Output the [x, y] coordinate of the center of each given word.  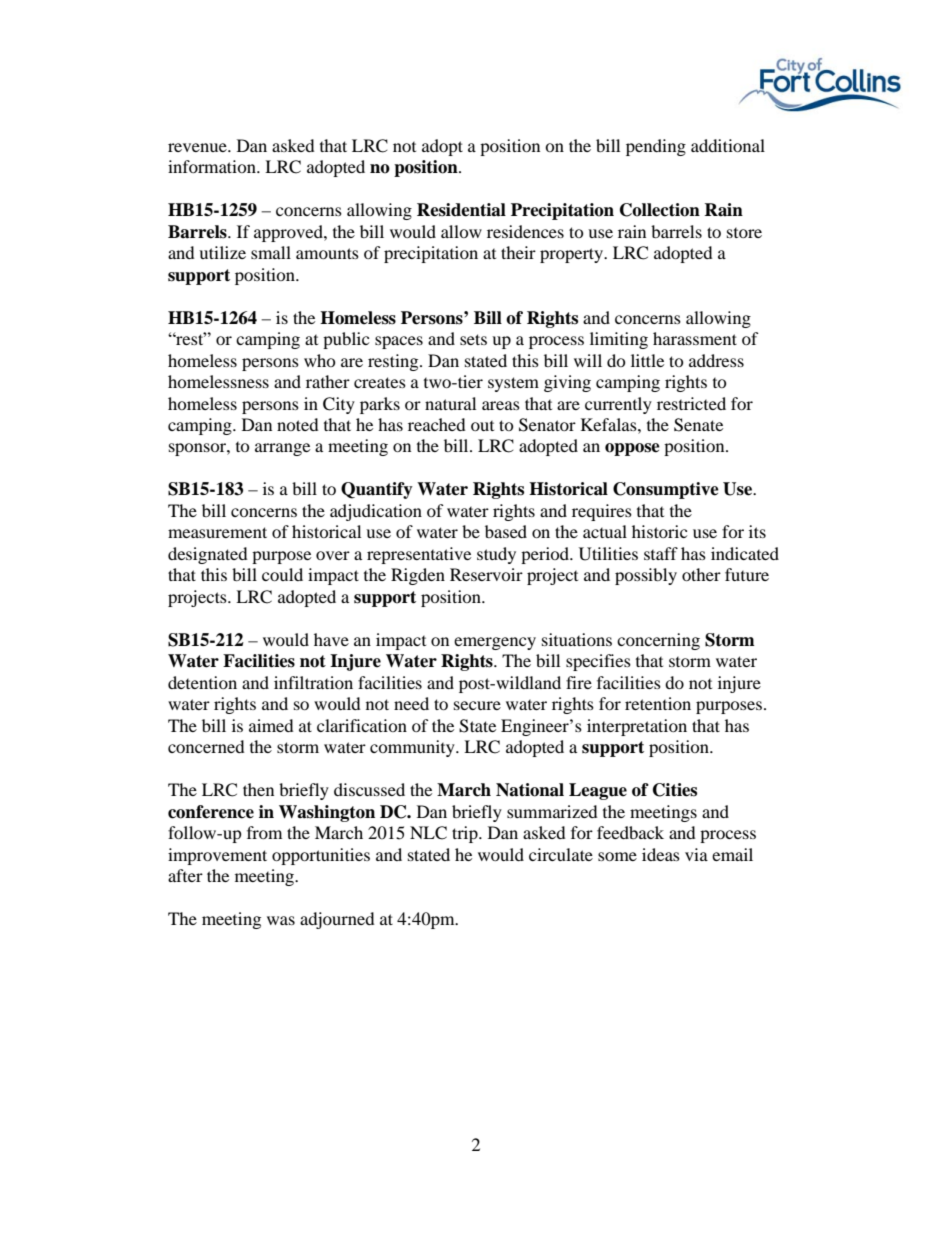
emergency [495, 643]
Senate [698, 425]
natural [450, 403]
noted [298, 424]
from [264, 832]
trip [466, 834]
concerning [658, 641]
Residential [461, 210]
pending [656, 147]
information [213, 166]
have [331, 639]
